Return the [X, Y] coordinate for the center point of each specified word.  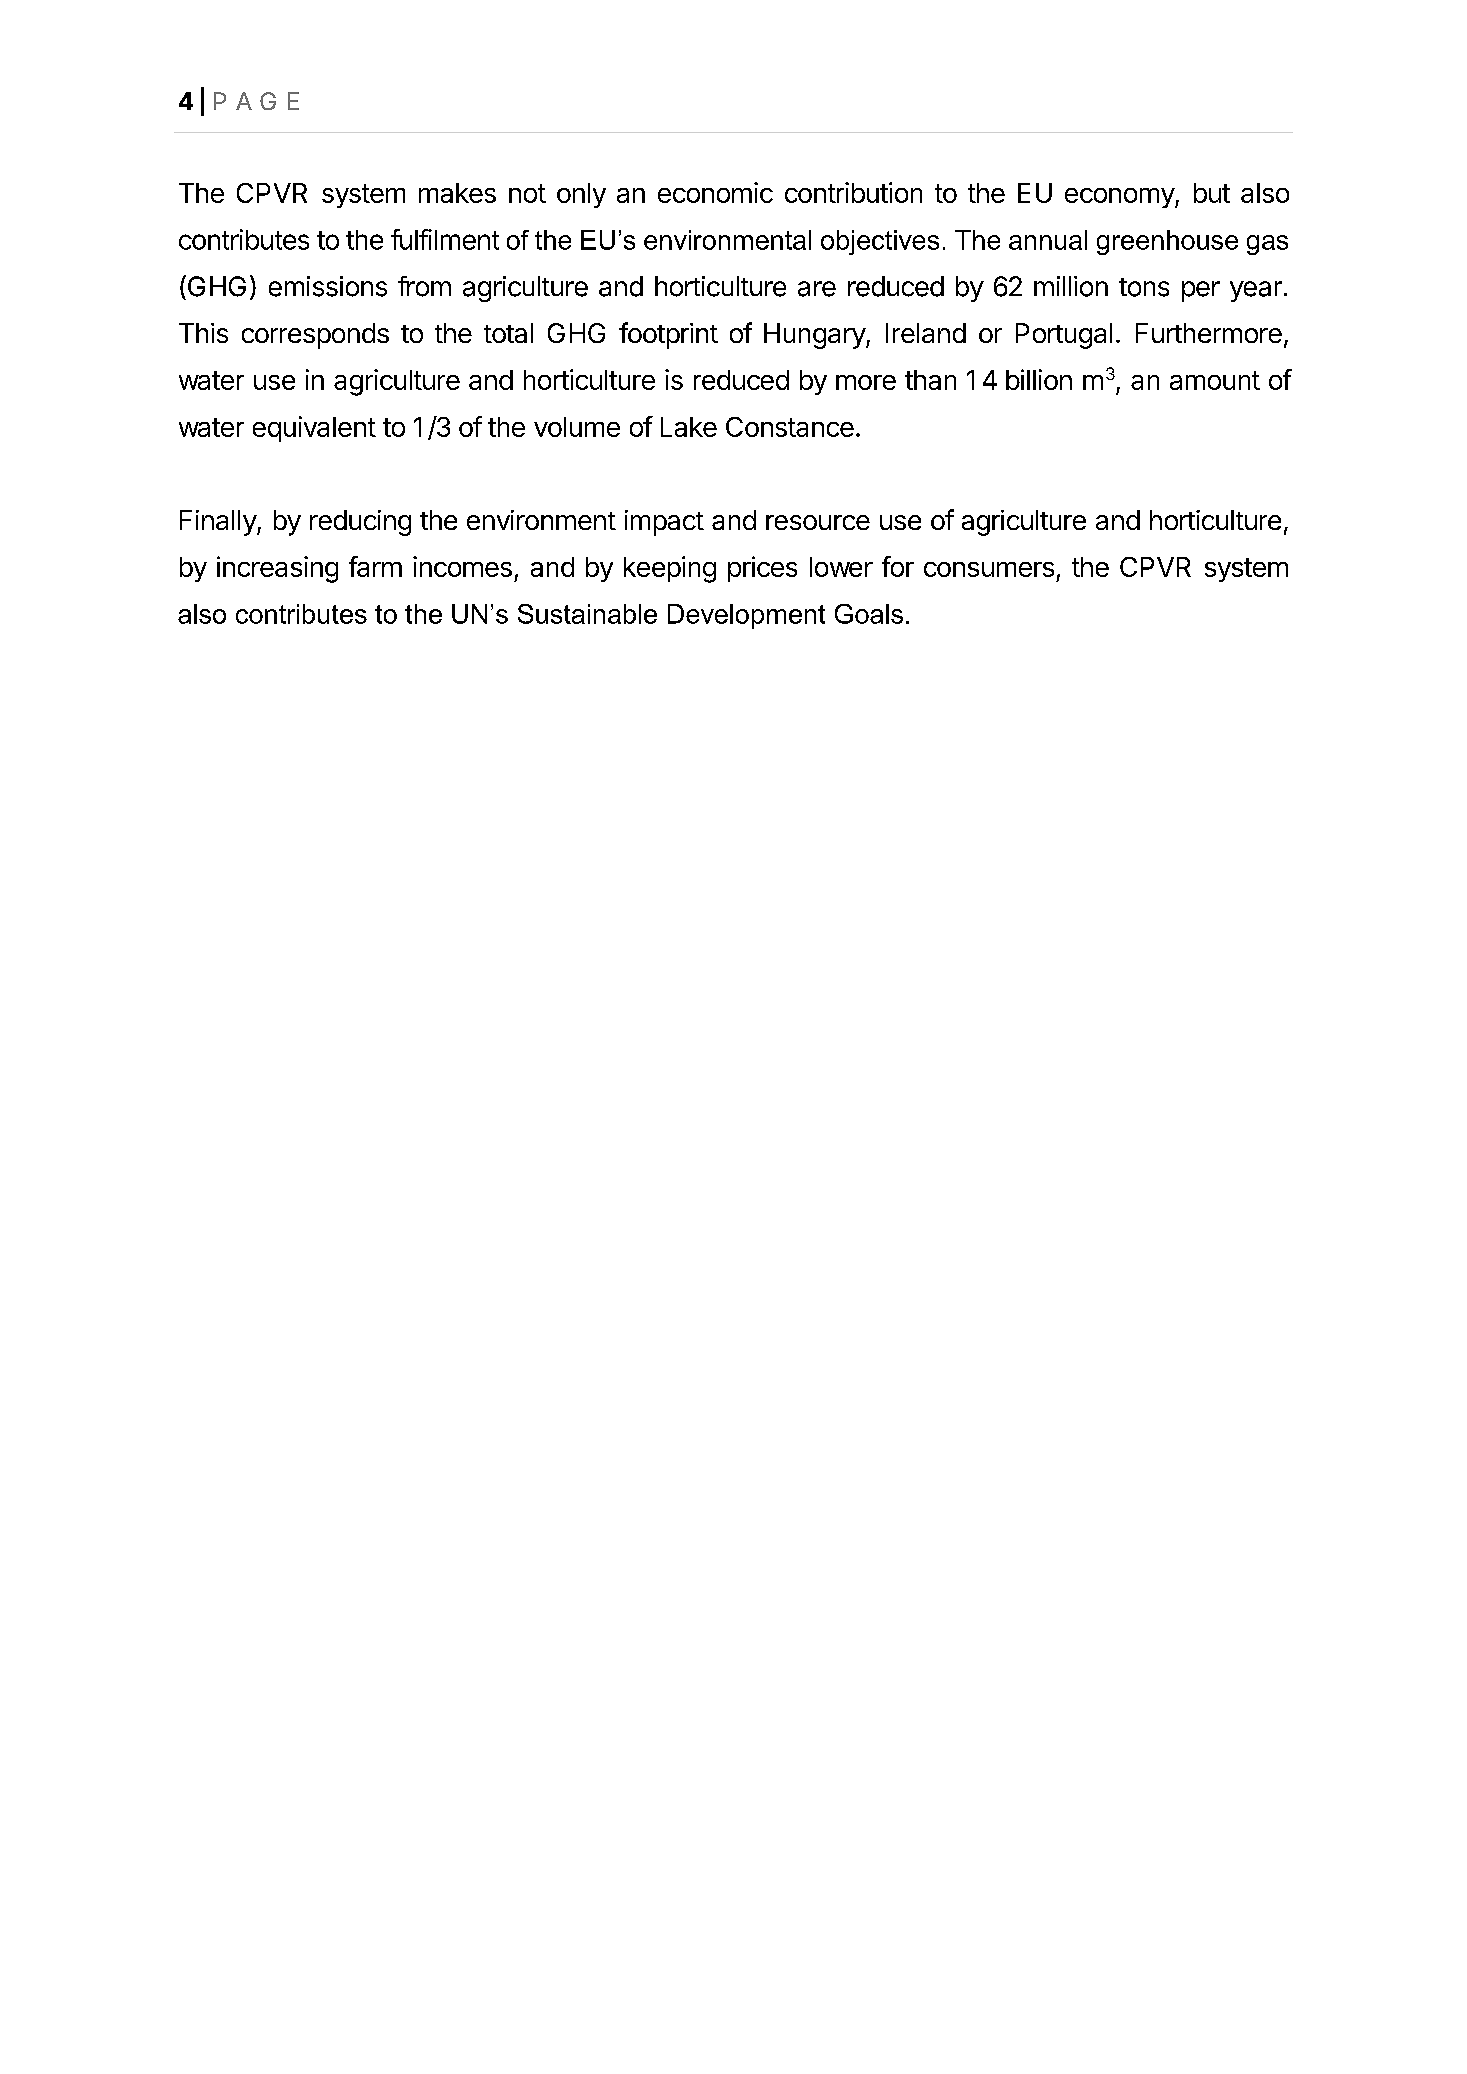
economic [715, 192]
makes [457, 193]
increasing [277, 569]
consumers [989, 569]
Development [746, 616]
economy [1120, 198]
